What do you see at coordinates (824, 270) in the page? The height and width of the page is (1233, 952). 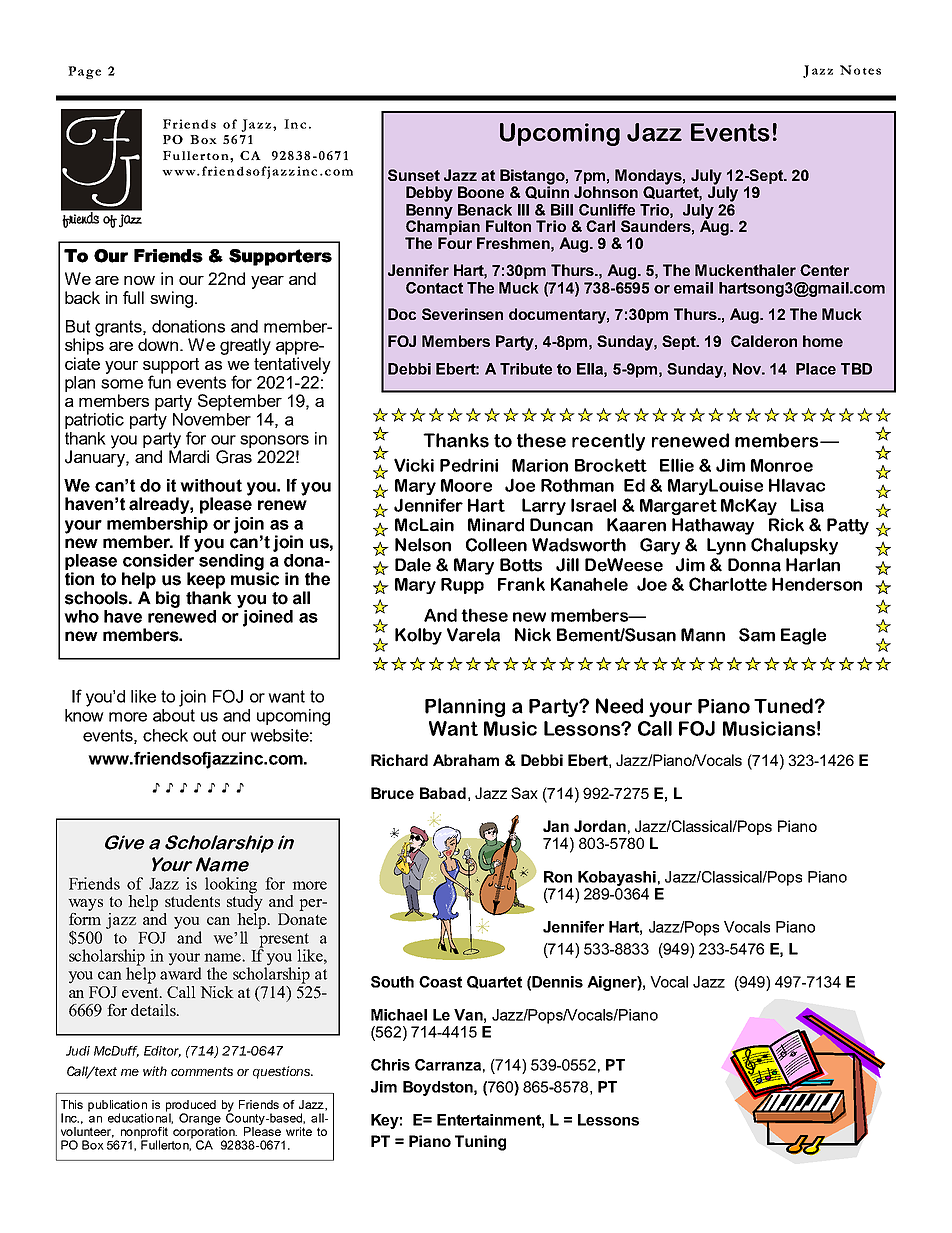 I see `Center` at bounding box center [824, 270].
